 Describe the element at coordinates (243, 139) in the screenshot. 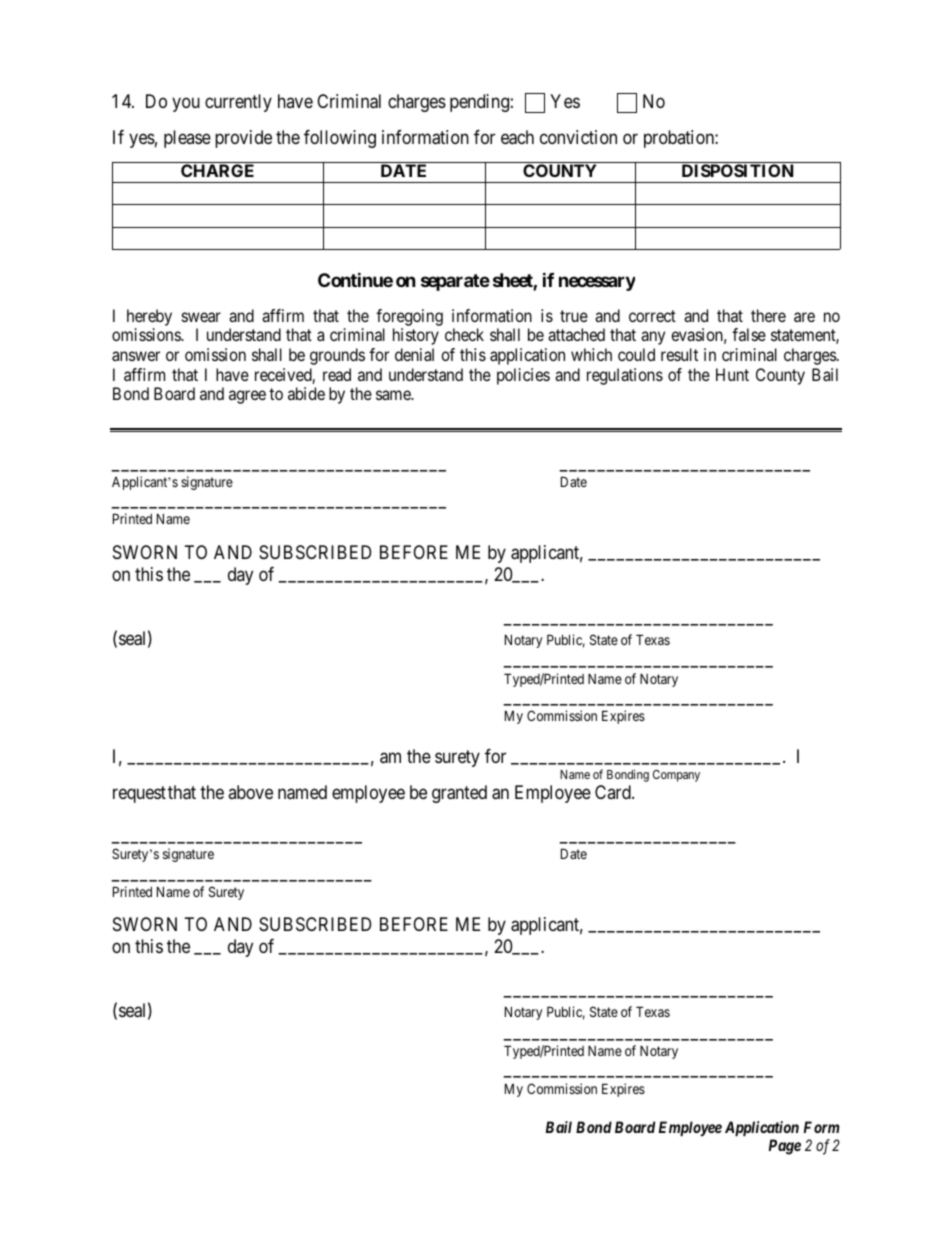

I see `provide` at that location.
